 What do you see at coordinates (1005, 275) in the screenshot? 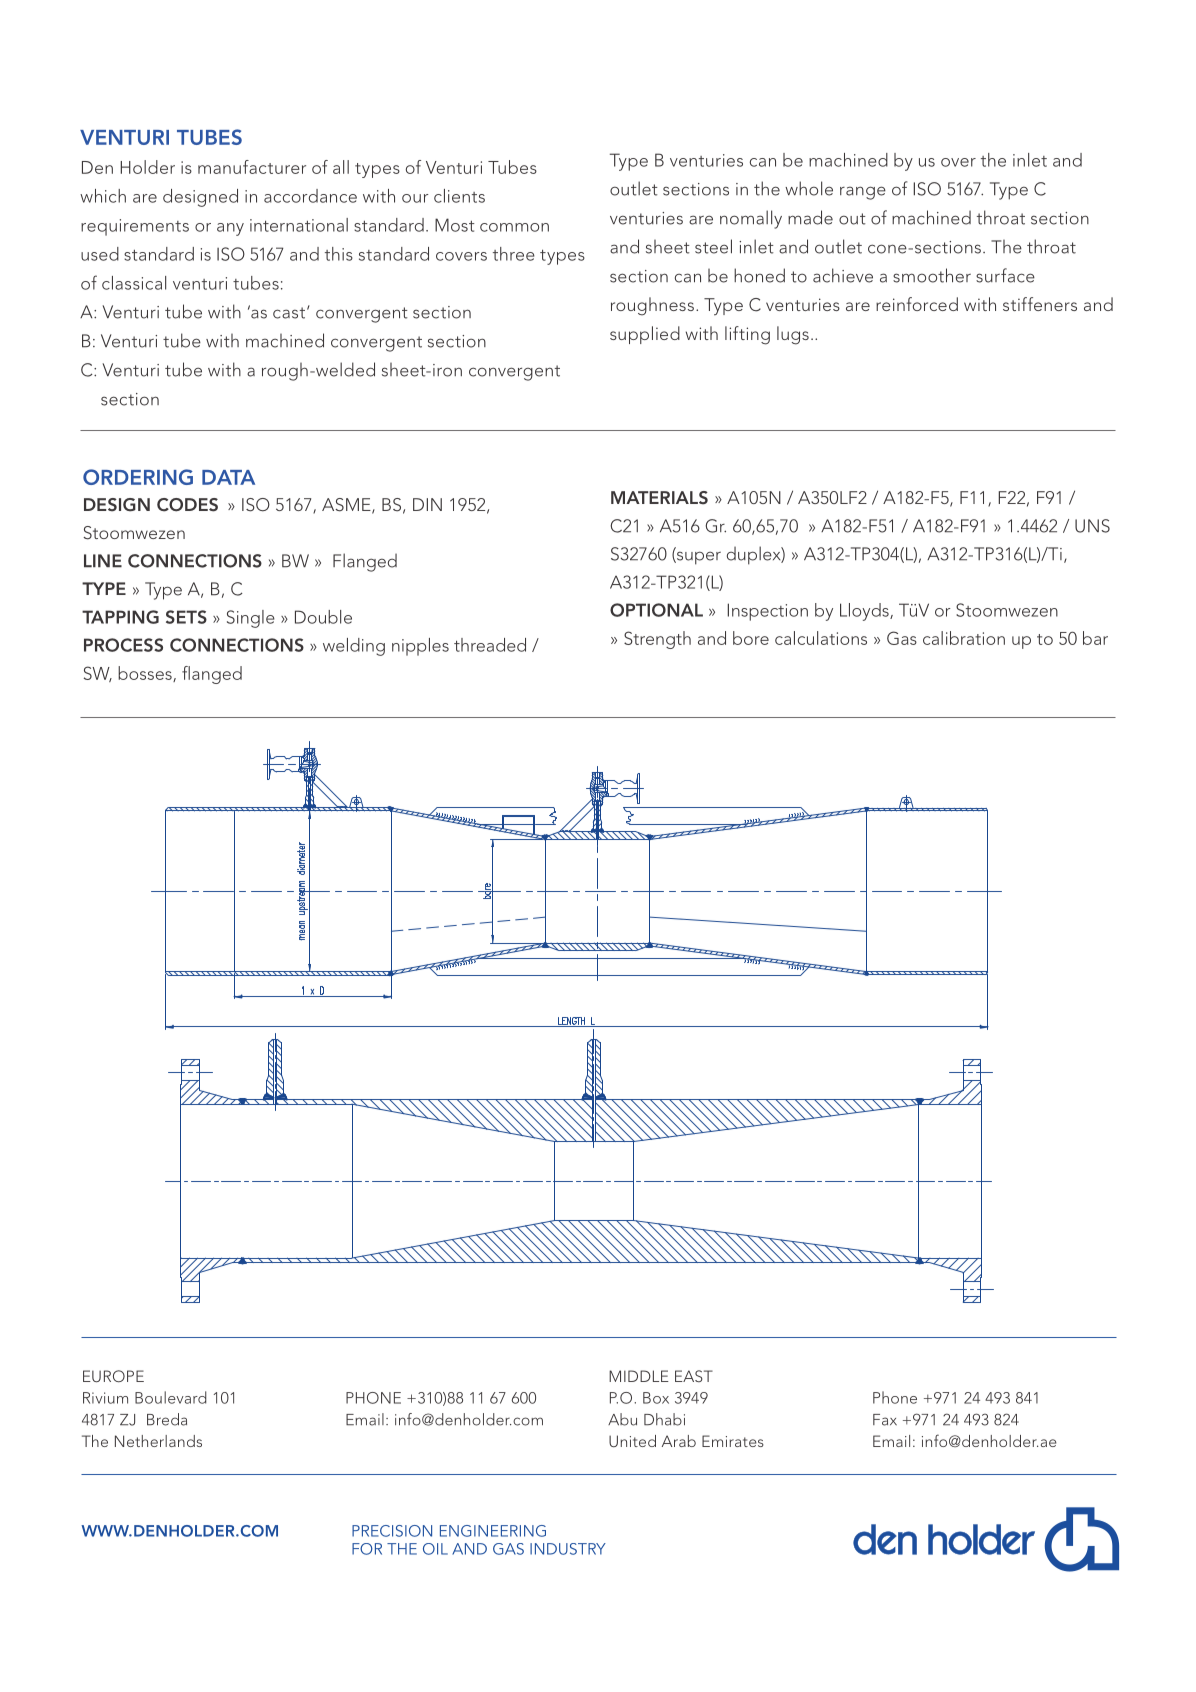
I see `surface` at bounding box center [1005, 275].
